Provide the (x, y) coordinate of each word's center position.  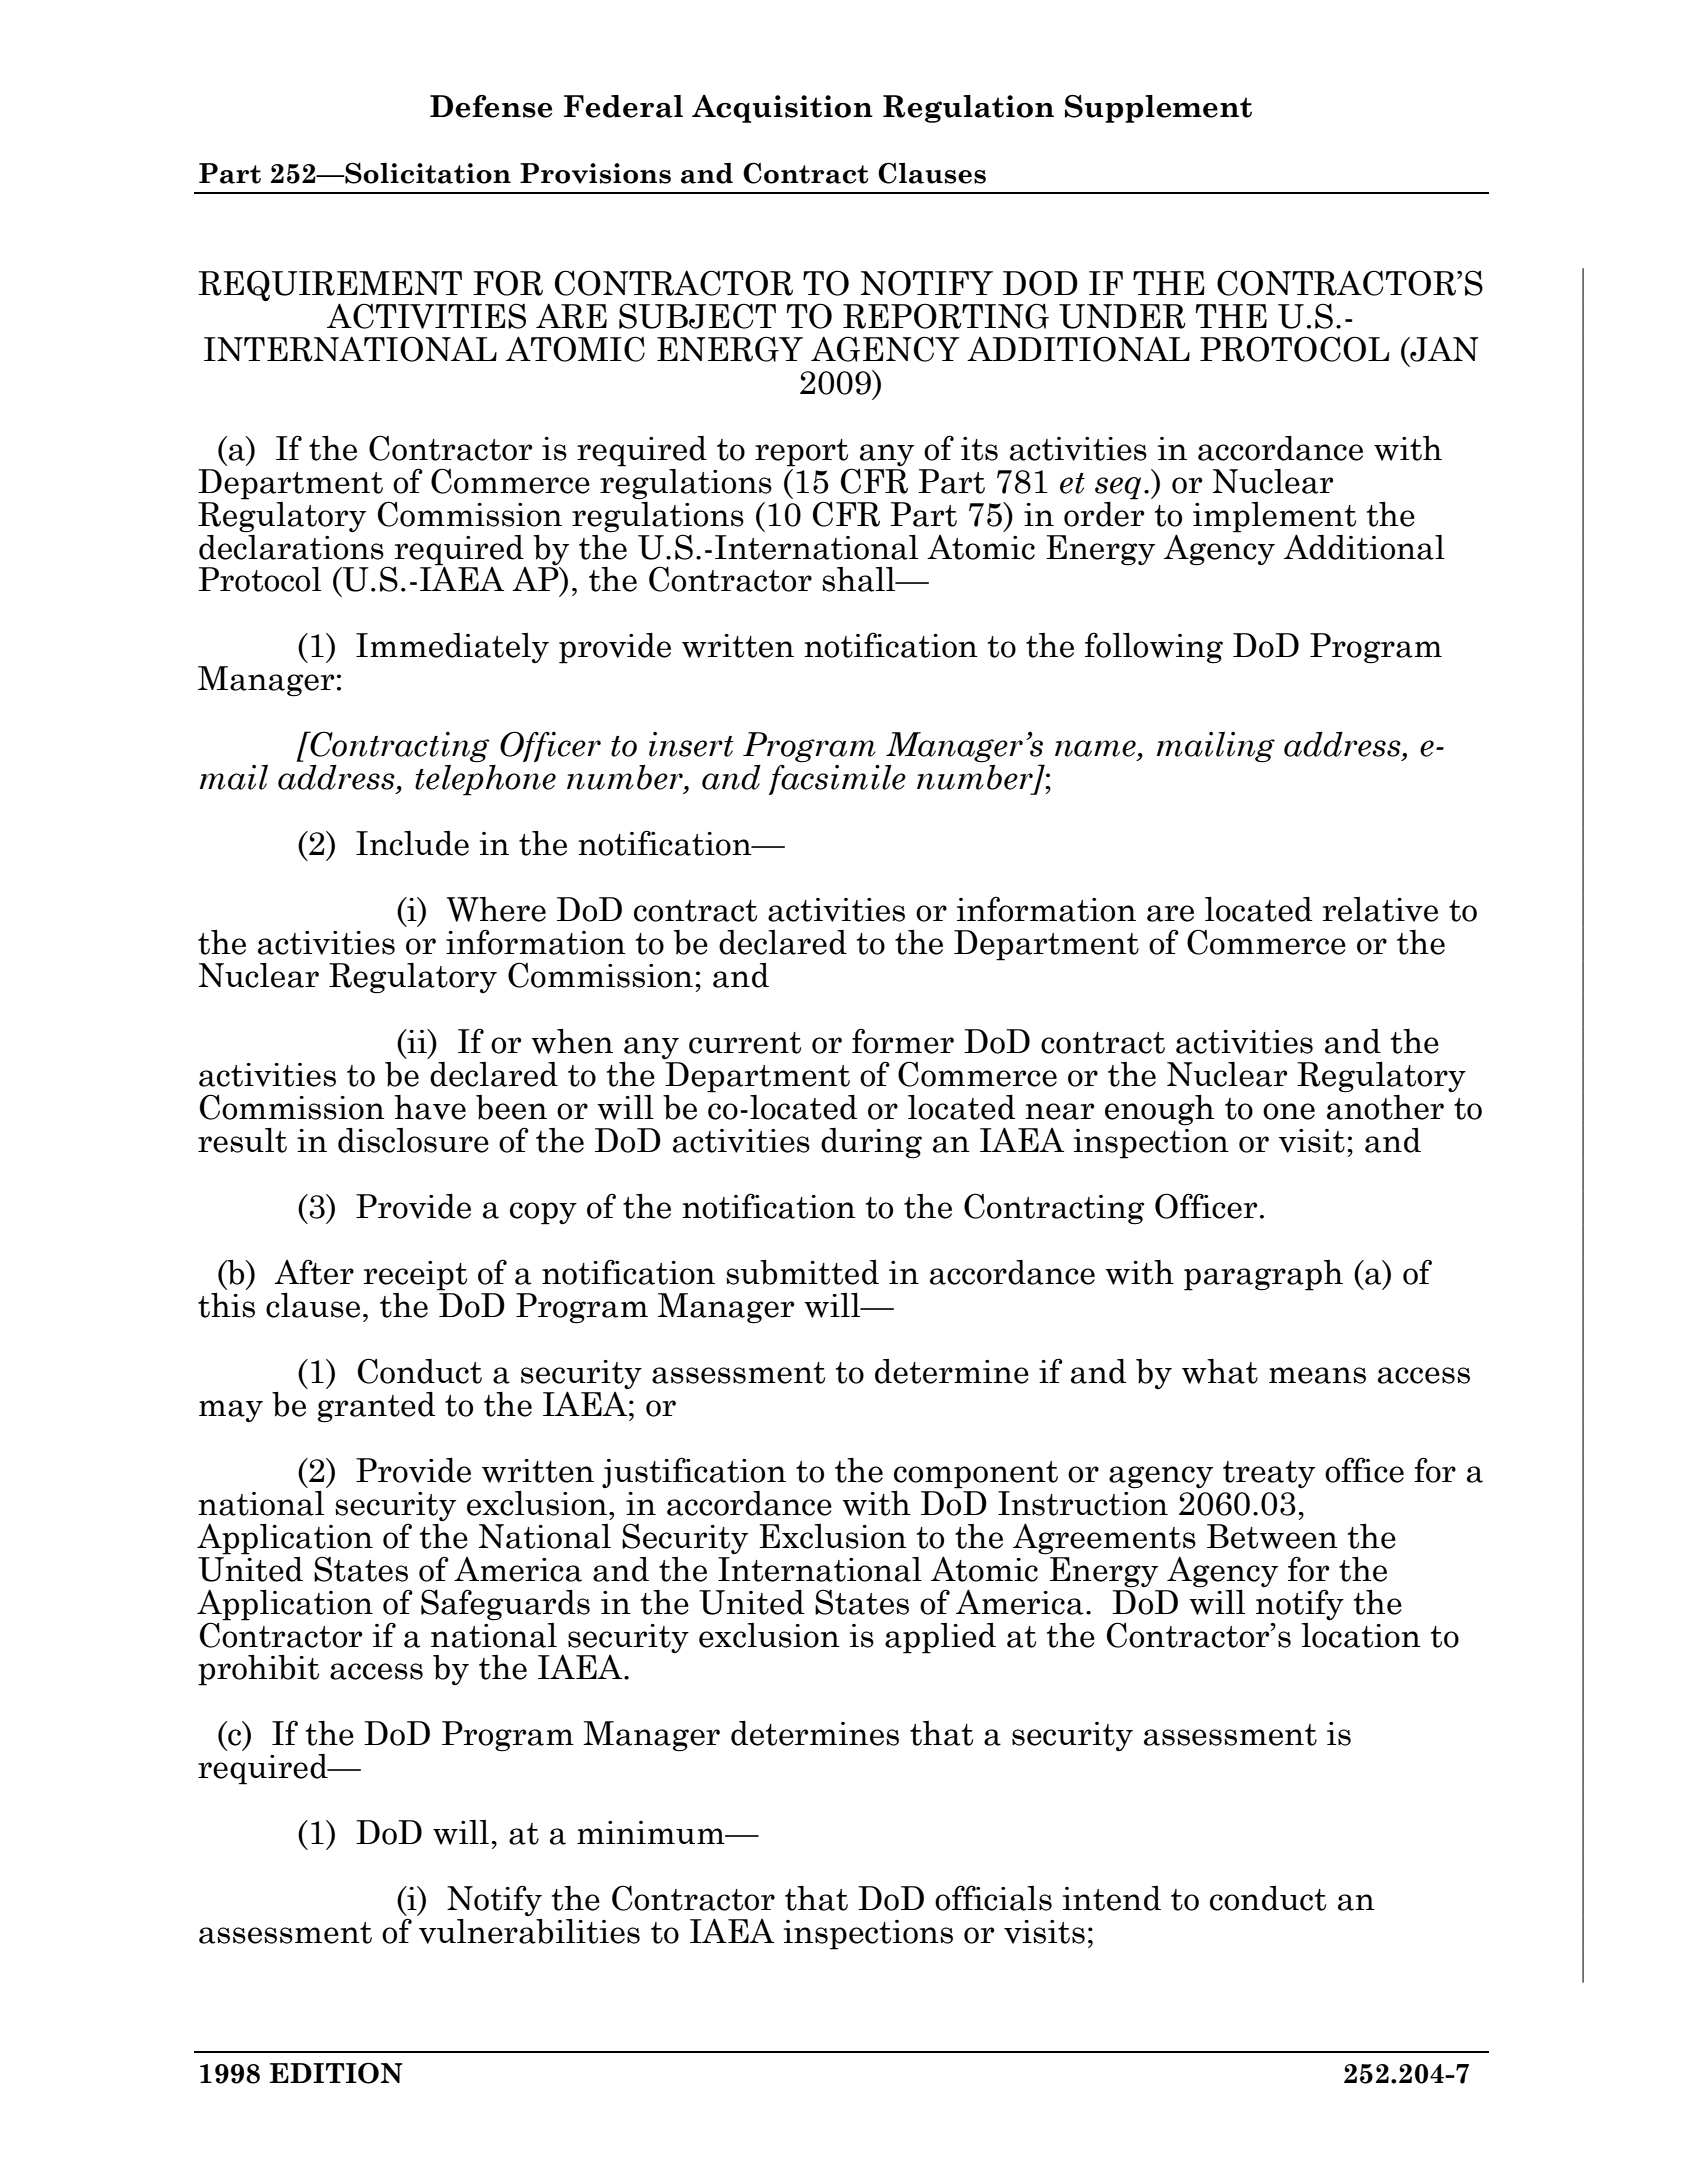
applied (940, 1638)
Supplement (1158, 109)
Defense (491, 106)
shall (860, 579)
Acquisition (782, 109)
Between (1272, 1536)
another (1385, 1106)
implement (1274, 517)
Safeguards (505, 1605)
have (430, 1107)
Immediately (452, 648)
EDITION (336, 2073)
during (871, 1143)
